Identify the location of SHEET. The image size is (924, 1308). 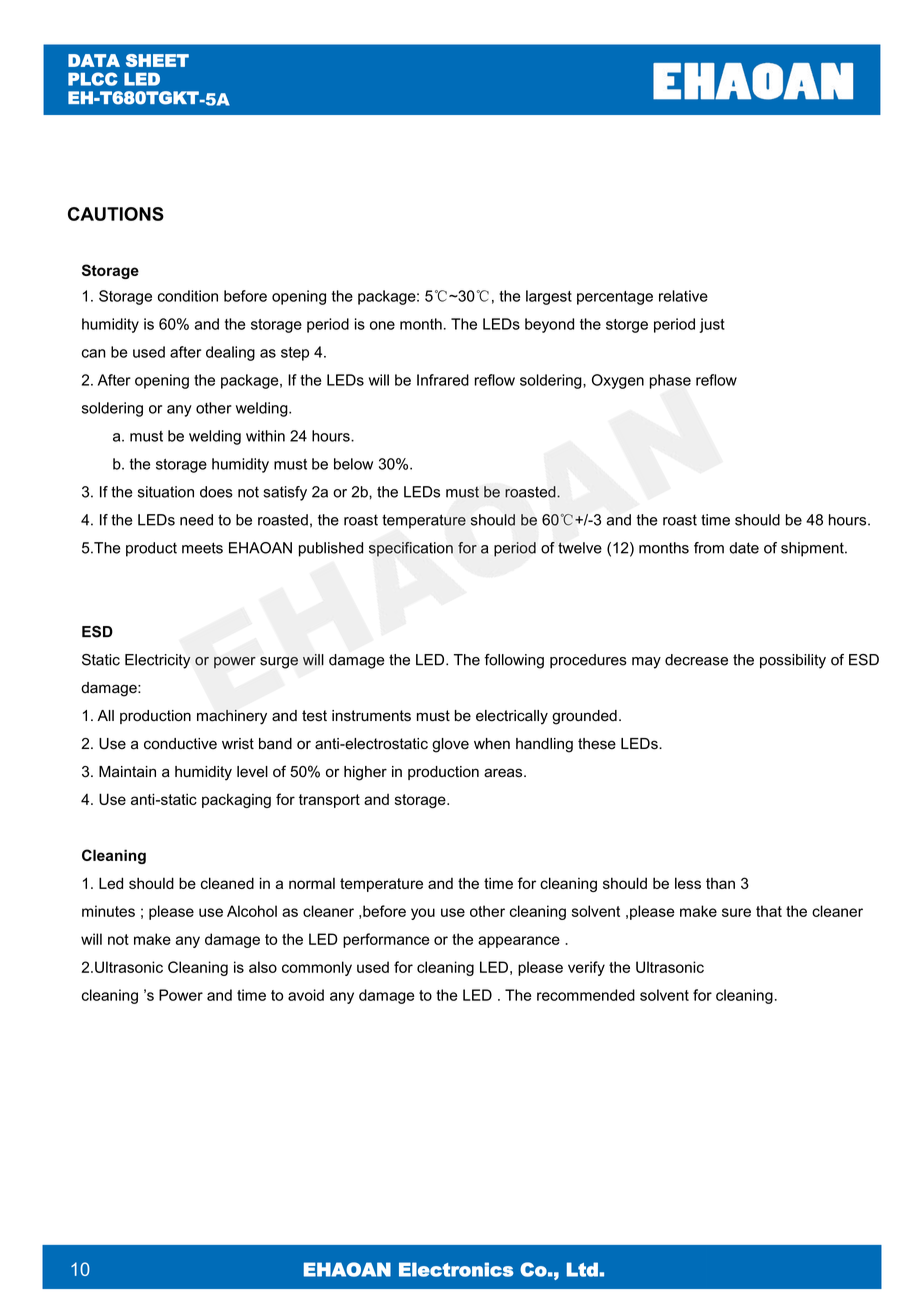
(157, 60).
